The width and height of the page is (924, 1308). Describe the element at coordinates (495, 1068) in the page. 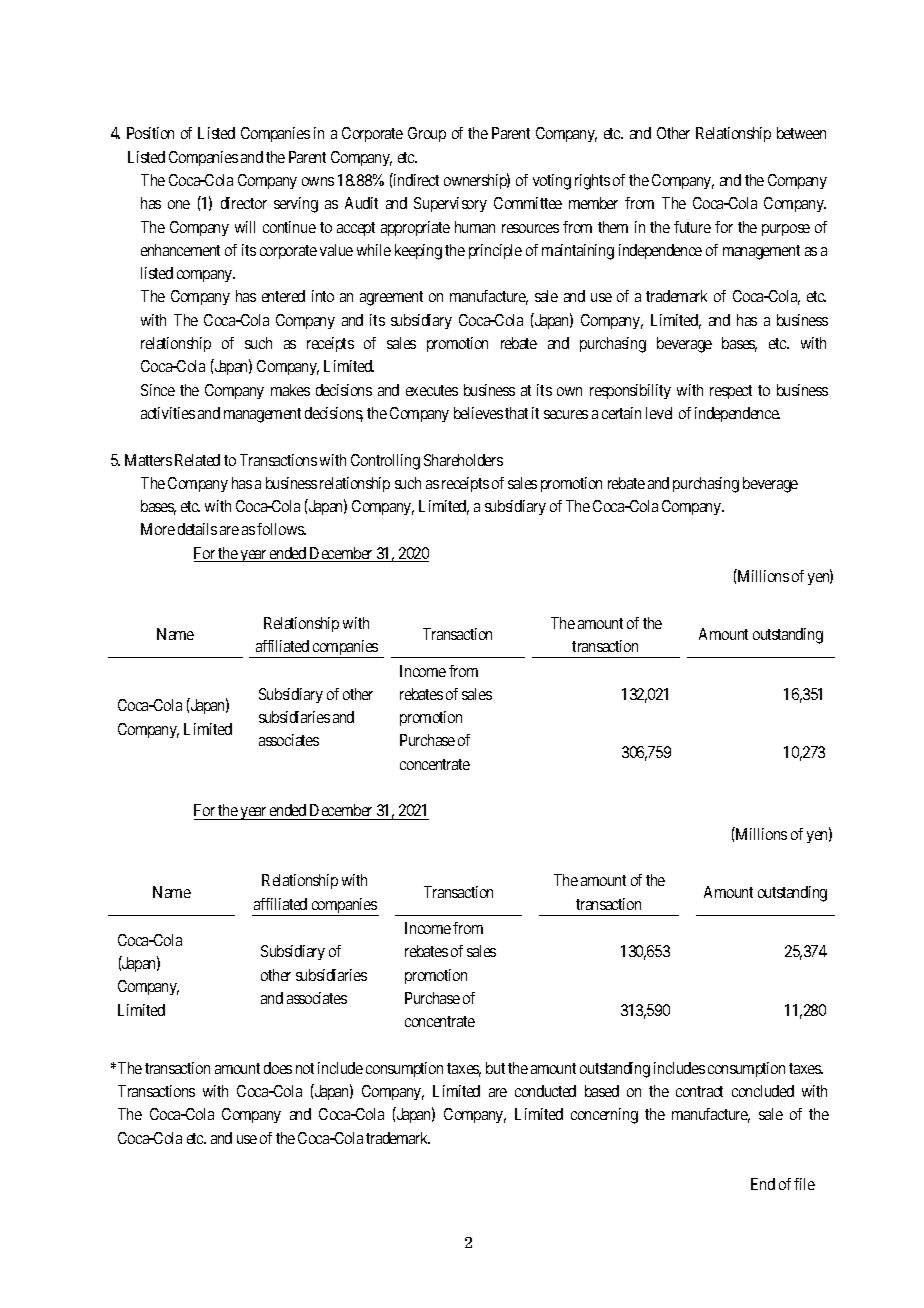

I see `but` at that location.
